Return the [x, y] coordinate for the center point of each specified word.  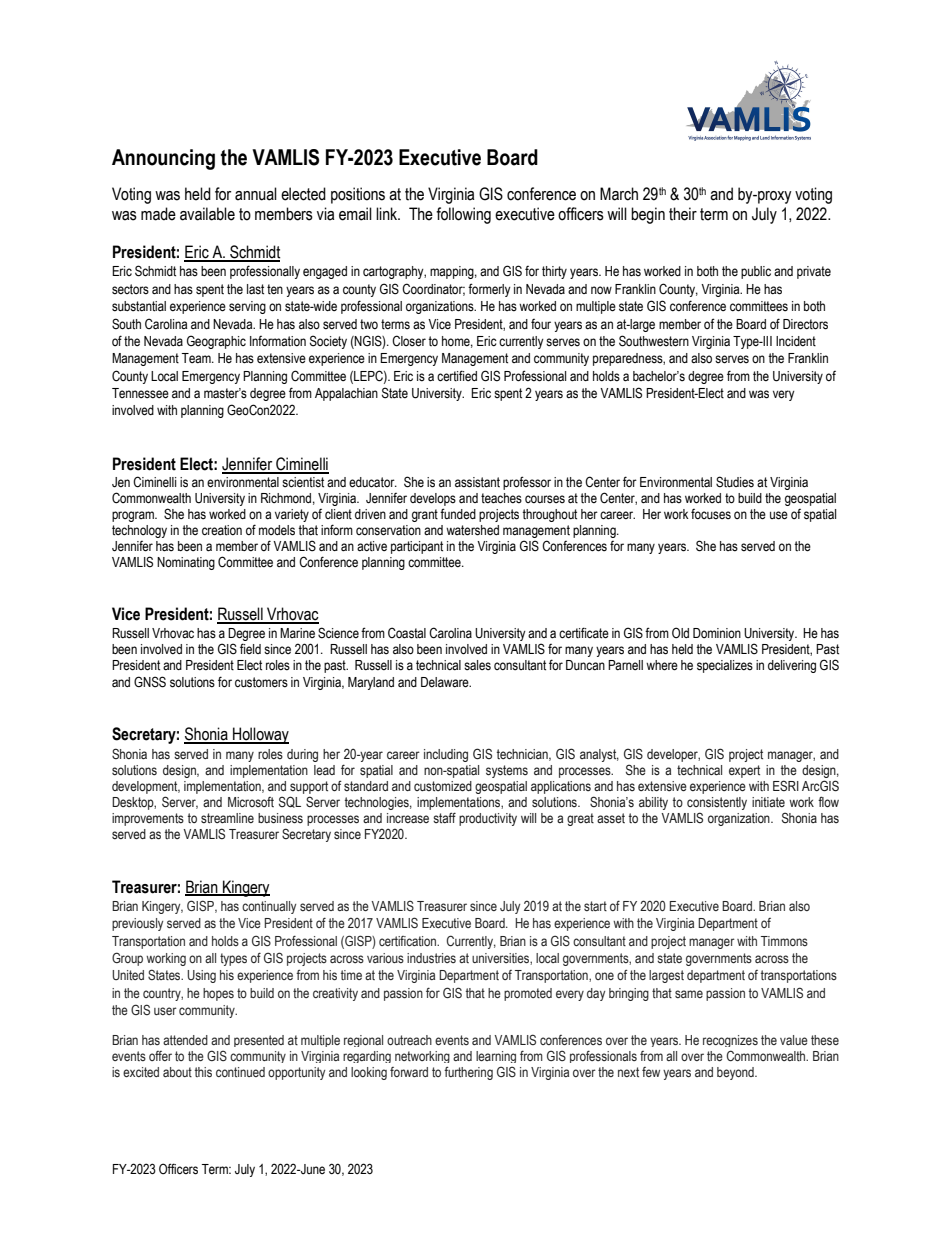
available [207, 214]
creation [222, 530]
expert [744, 771]
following [463, 215]
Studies [735, 482]
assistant [477, 482]
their [683, 214]
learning [496, 1057]
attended [185, 1040]
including [446, 755]
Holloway [260, 735]
